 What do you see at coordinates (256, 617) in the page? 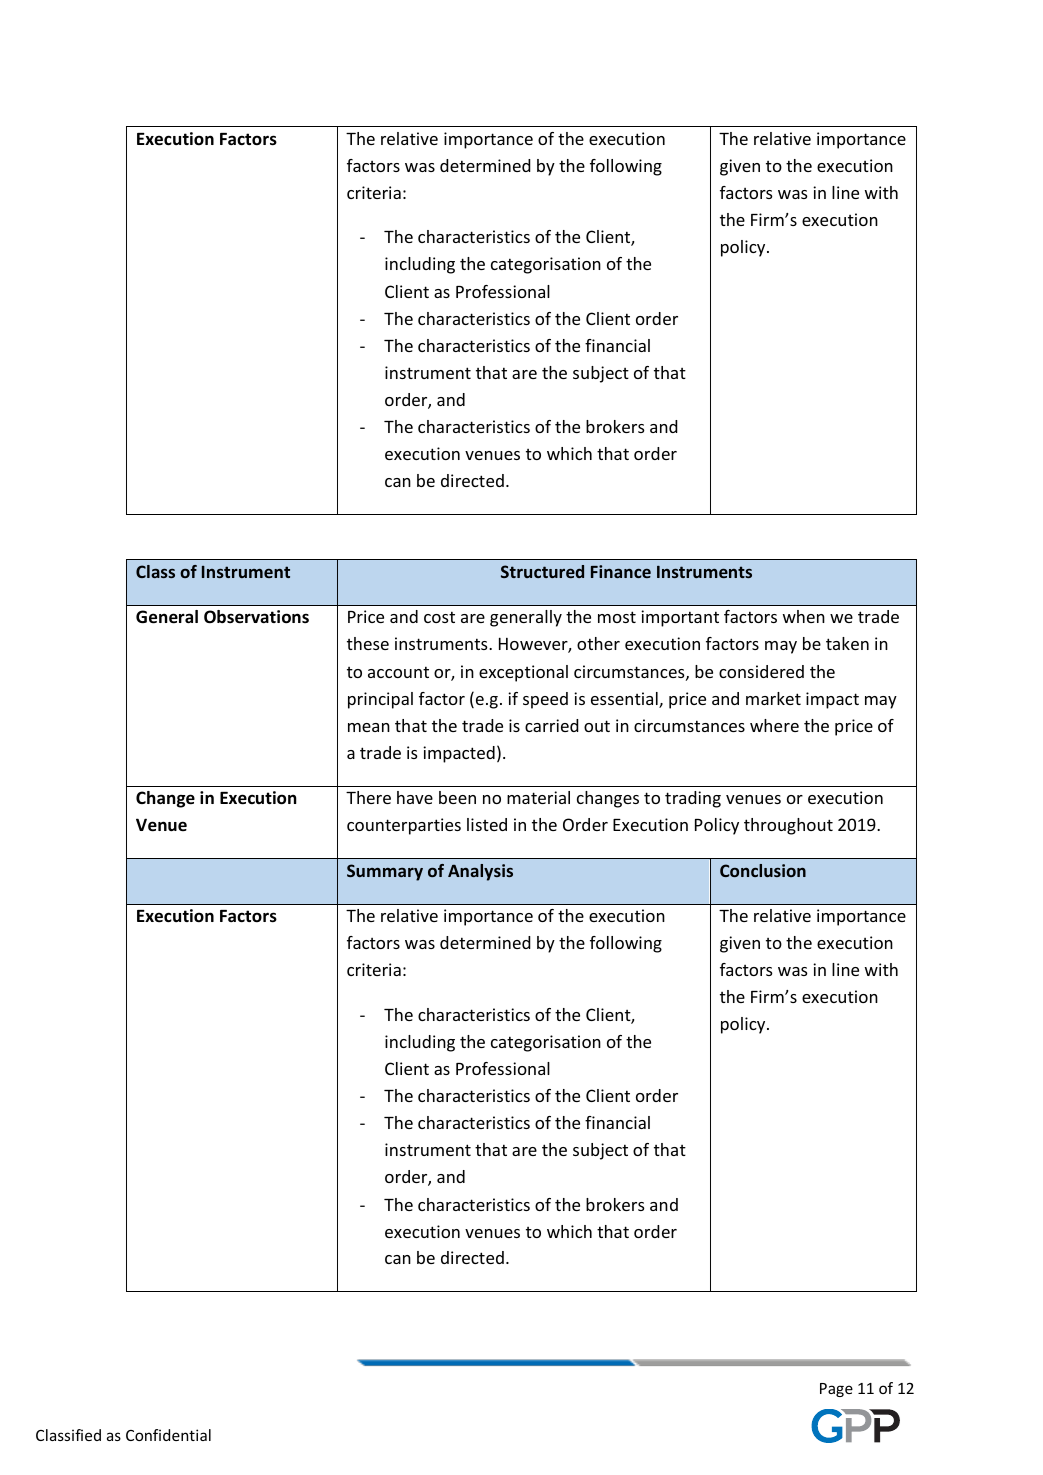
I see `Observations` at bounding box center [256, 617].
